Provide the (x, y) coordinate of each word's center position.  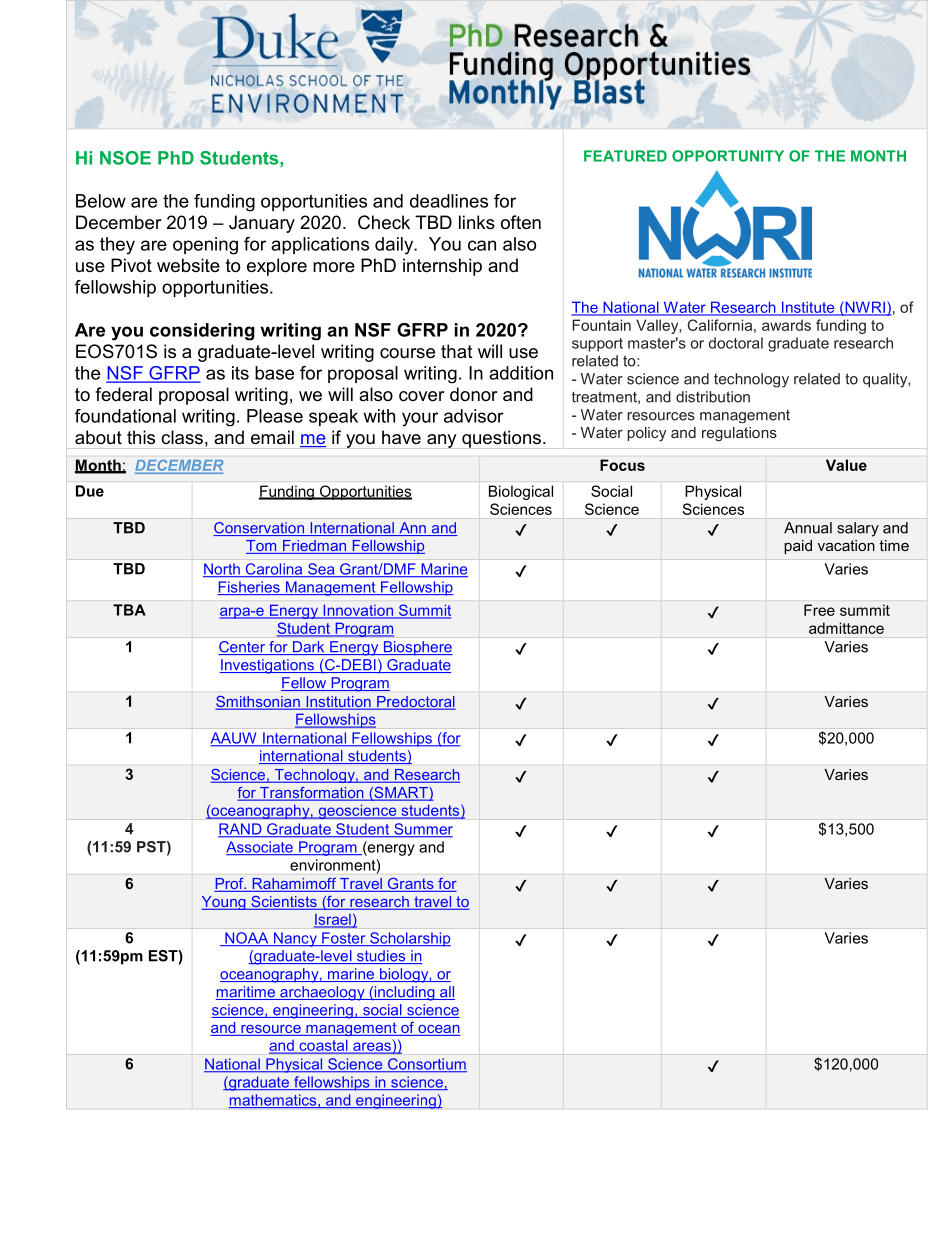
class (182, 437)
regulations (739, 434)
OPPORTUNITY (728, 156)
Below (101, 201)
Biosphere (417, 648)
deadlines (449, 201)
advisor (474, 416)
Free (819, 610)
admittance (846, 628)
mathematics (274, 1101)
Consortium (426, 1065)
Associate (260, 848)
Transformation (312, 794)
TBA (129, 610)
